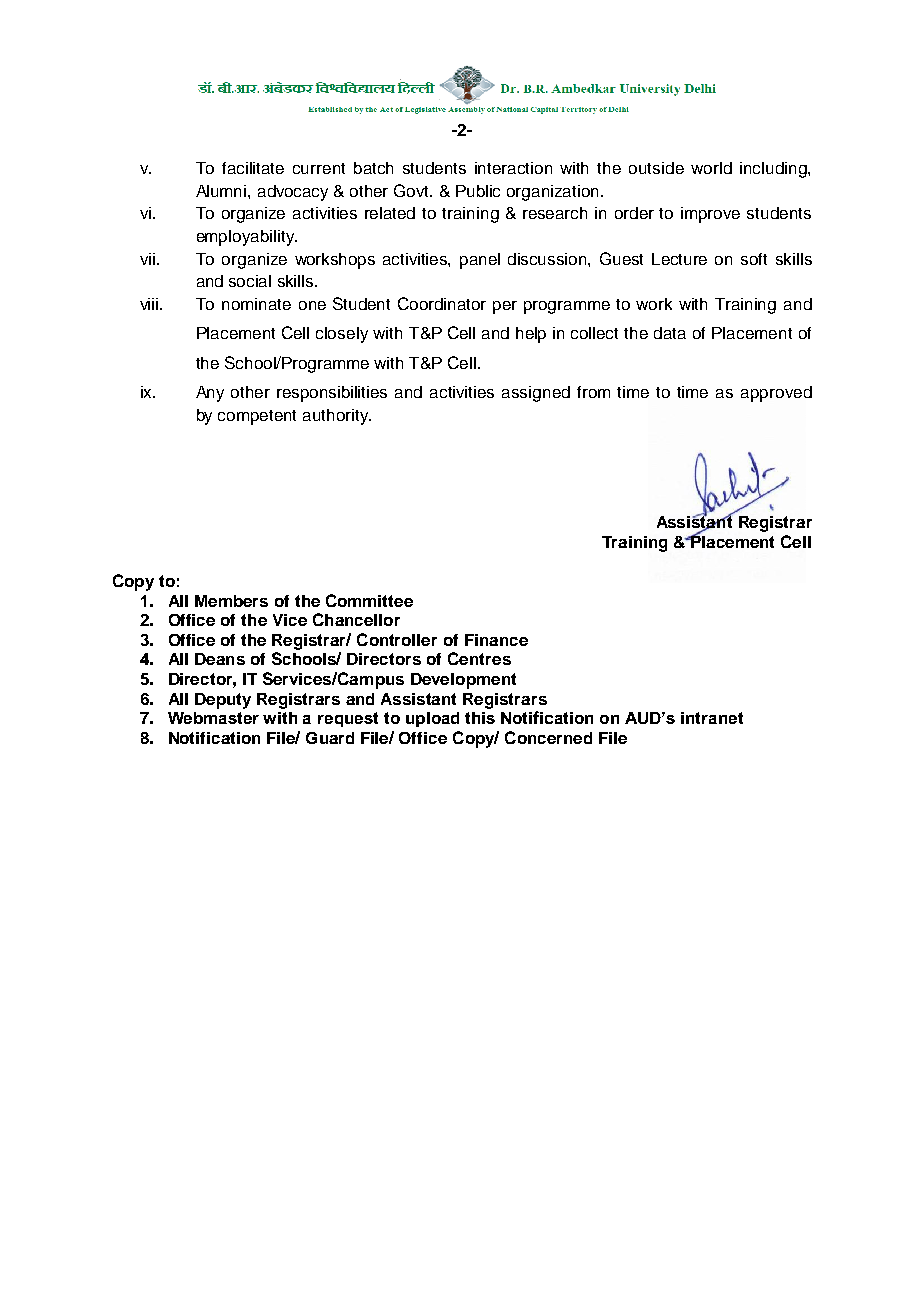 This page has height=1308, width=924. What do you see at coordinates (222, 191) in the page?
I see `Alumni` at bounding box center [222, 191].
